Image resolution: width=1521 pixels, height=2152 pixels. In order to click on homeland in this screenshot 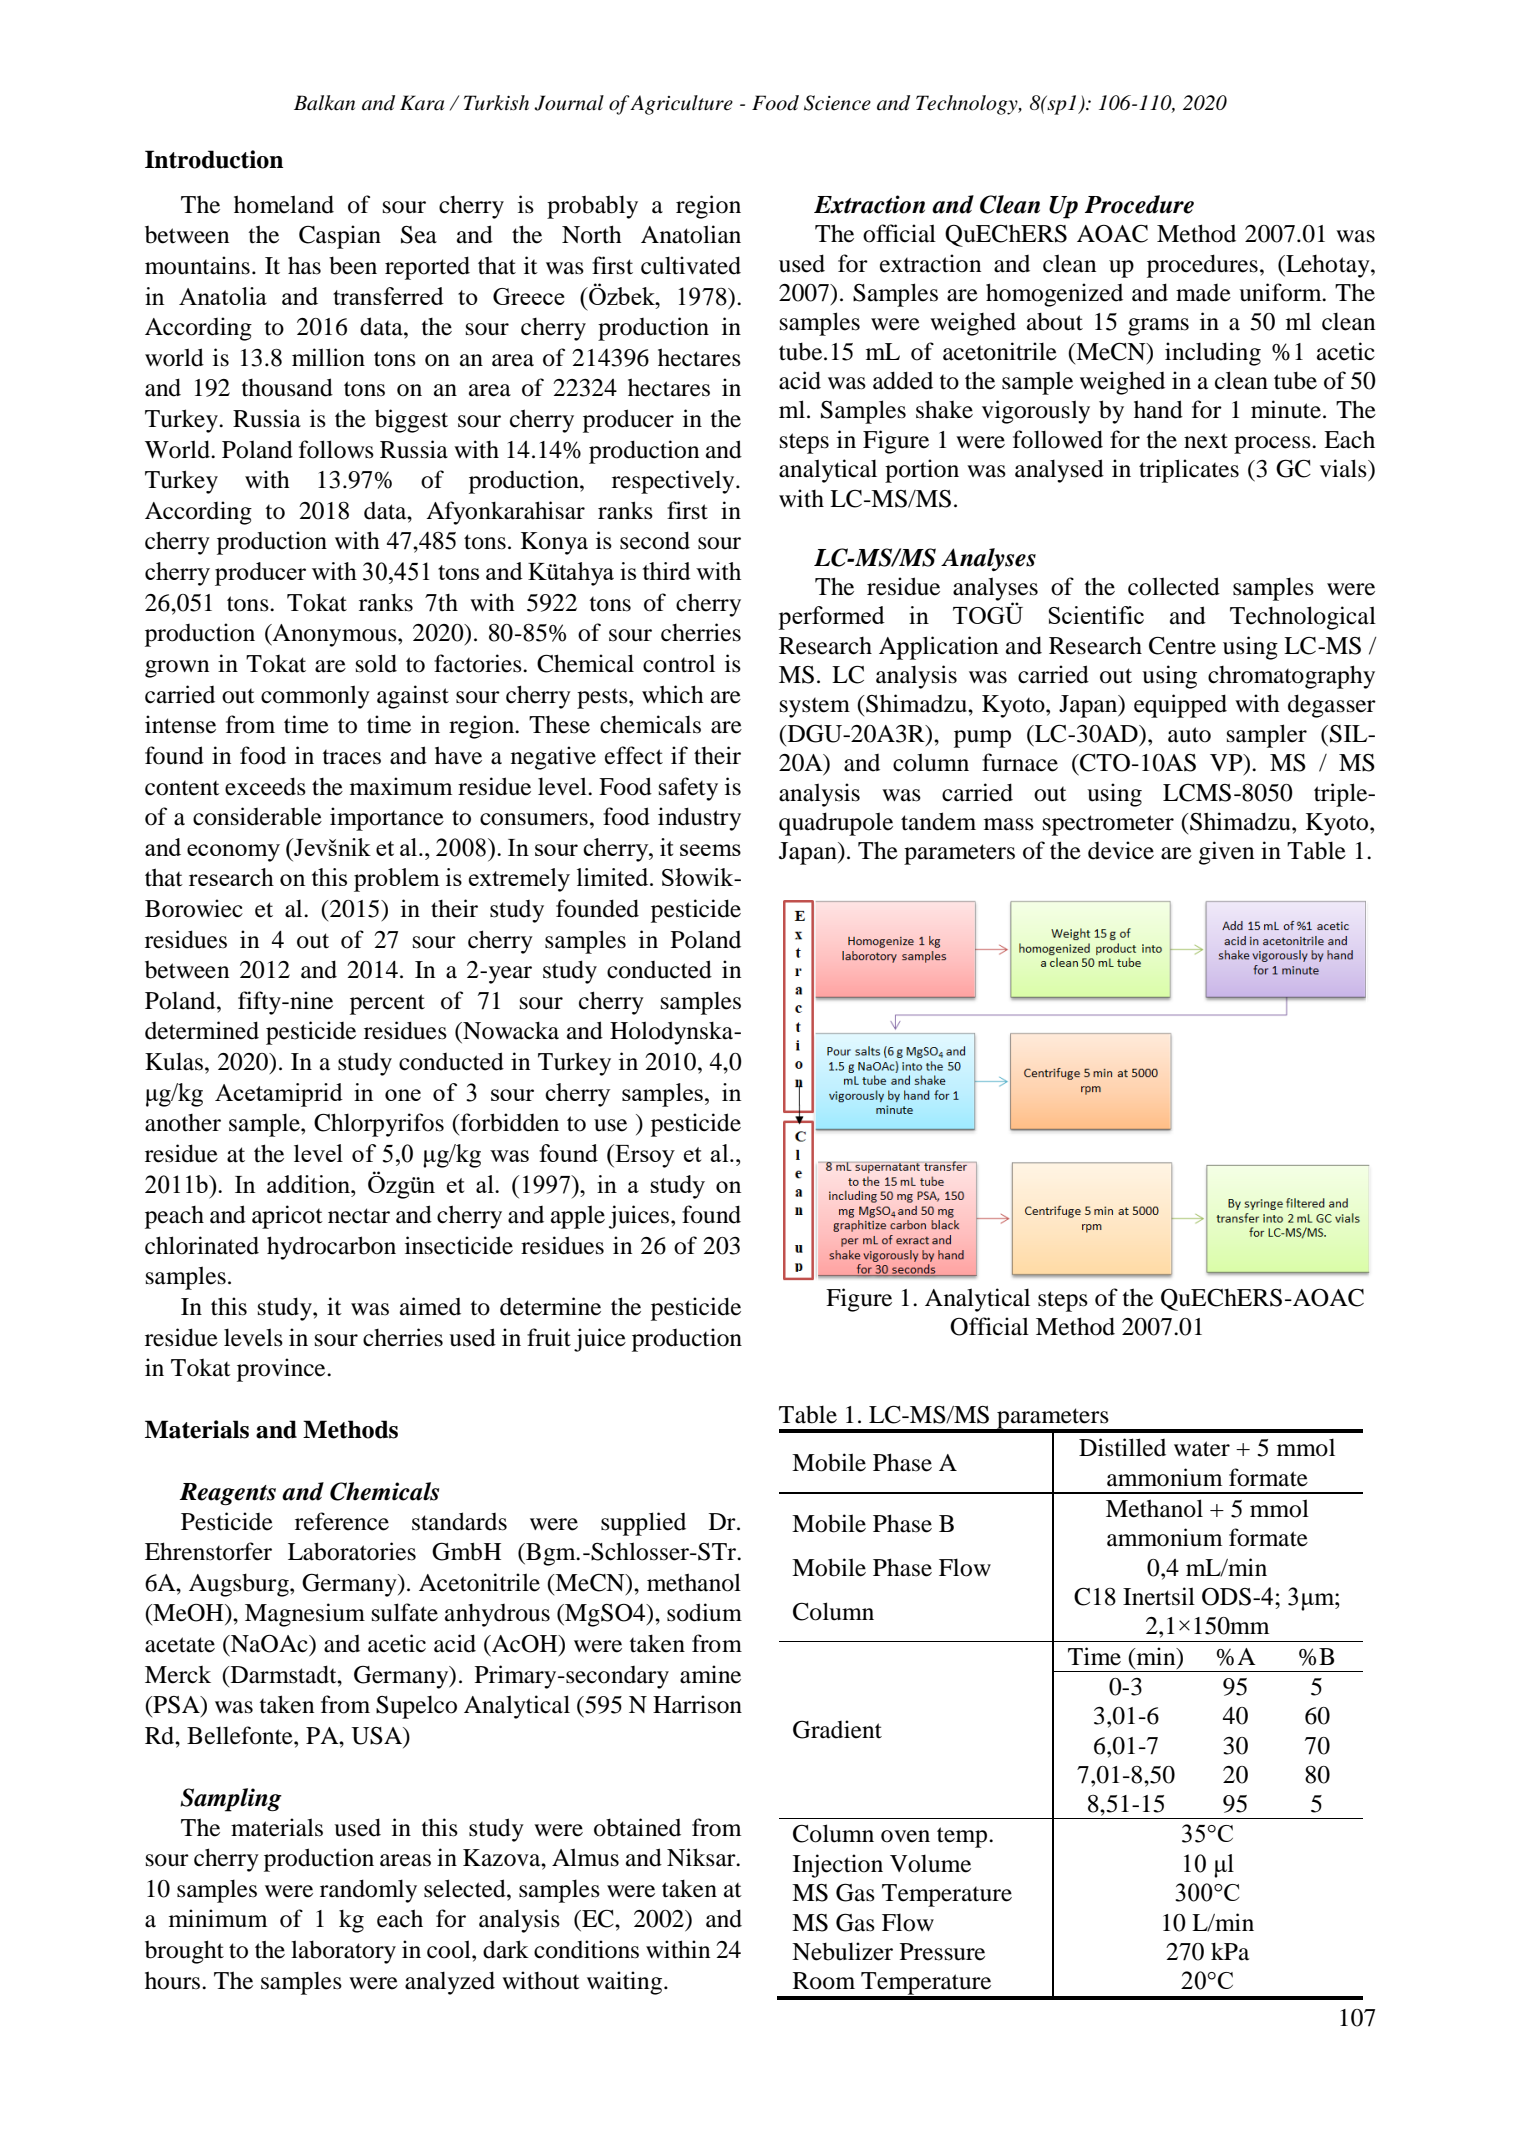, I will do `click(284, 204)`.
